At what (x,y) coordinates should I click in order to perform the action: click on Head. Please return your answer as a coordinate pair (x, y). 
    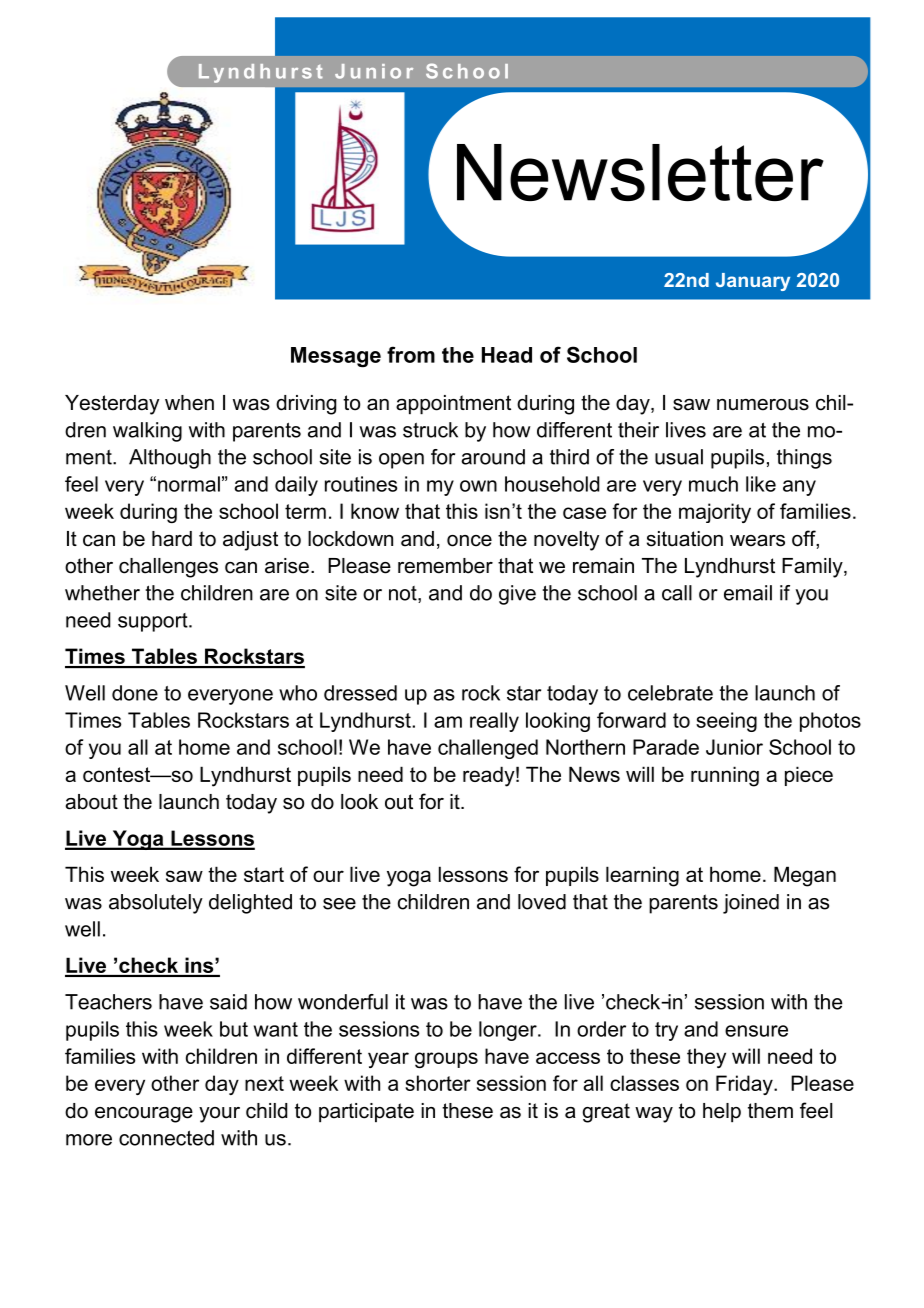
    Looking at the image, I should click on (507, 355).
